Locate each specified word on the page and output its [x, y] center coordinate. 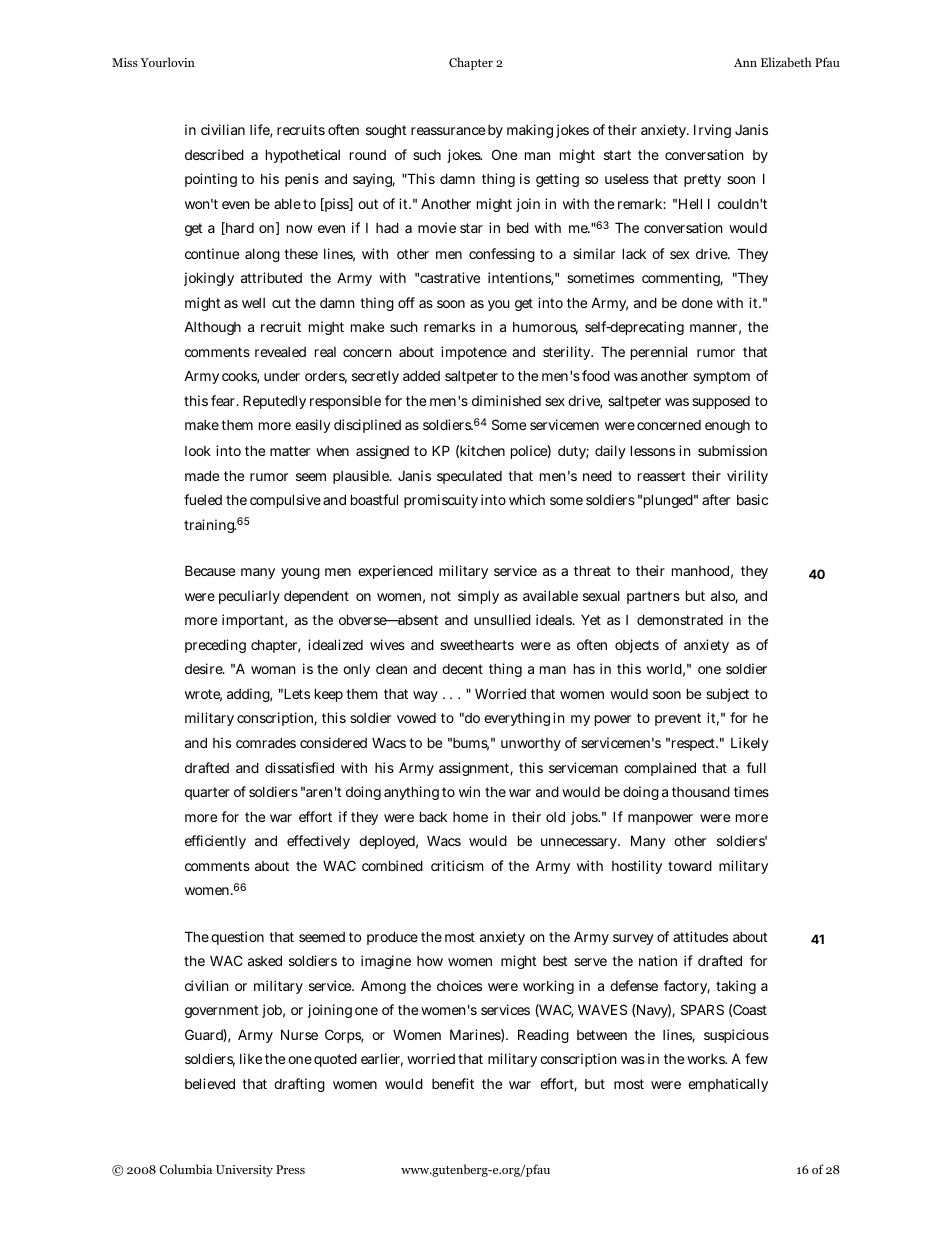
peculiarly [249, 597]
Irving [712, 131]
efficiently [215, 842]
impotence [474, 353]
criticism [457, 865]
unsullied [502, 619]
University [244, 1171]
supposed [721, 402]
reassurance [448, 131]
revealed [280, 352]
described [214, 154]
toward [690, 865]
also [724, 597]
